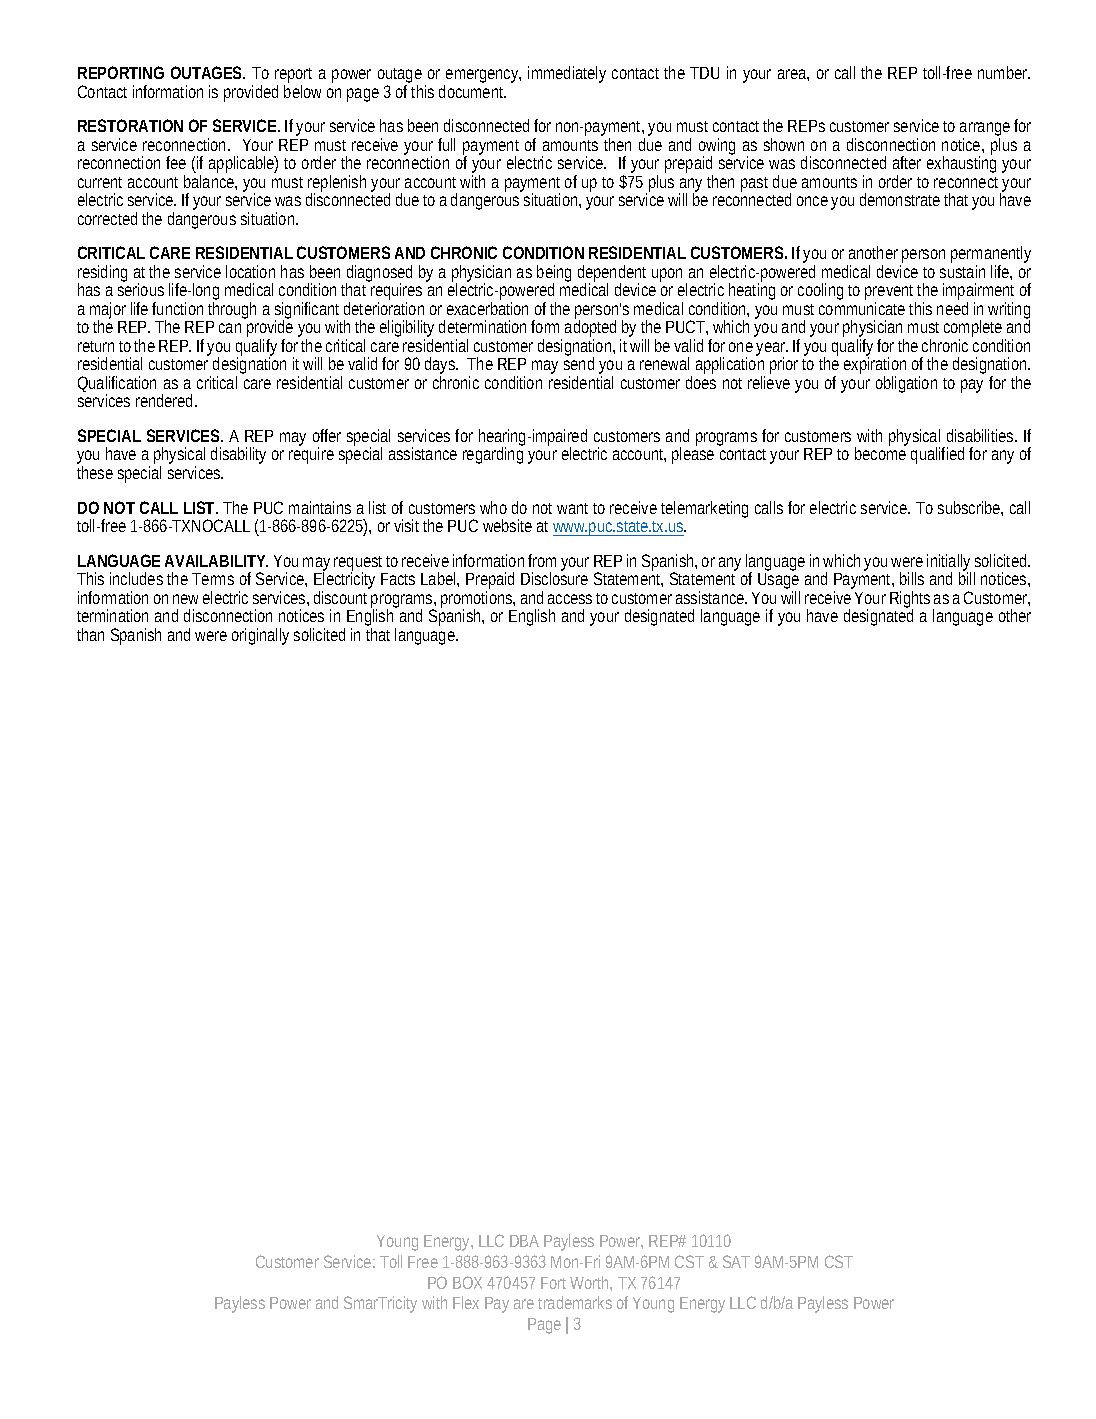 The image size is (1096, 1419). Describe the element at coordinates (590, 1282) in the document. I see `Worth` at that location.
